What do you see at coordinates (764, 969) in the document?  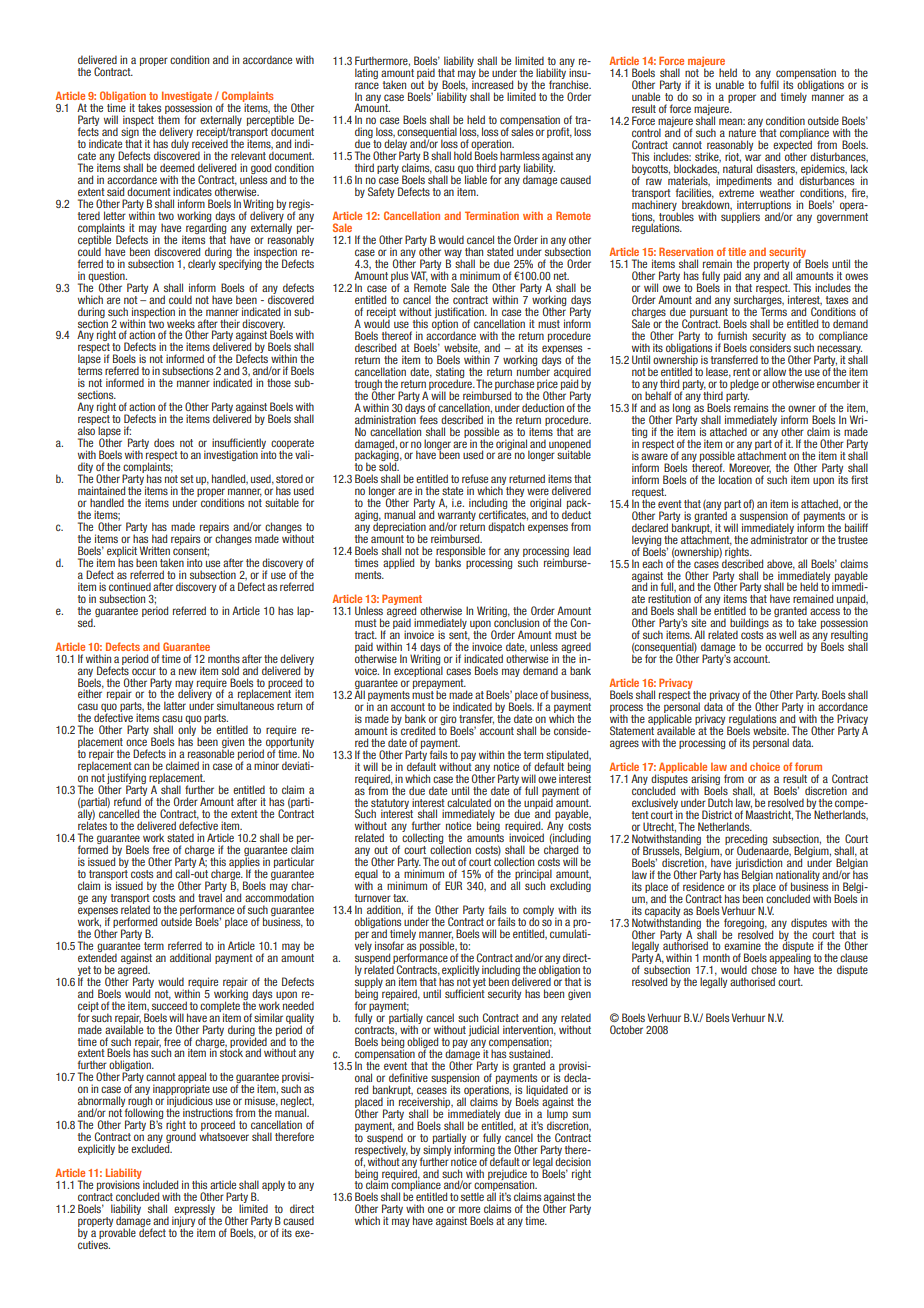 I see `chose` at bounding box center [764, 969].
